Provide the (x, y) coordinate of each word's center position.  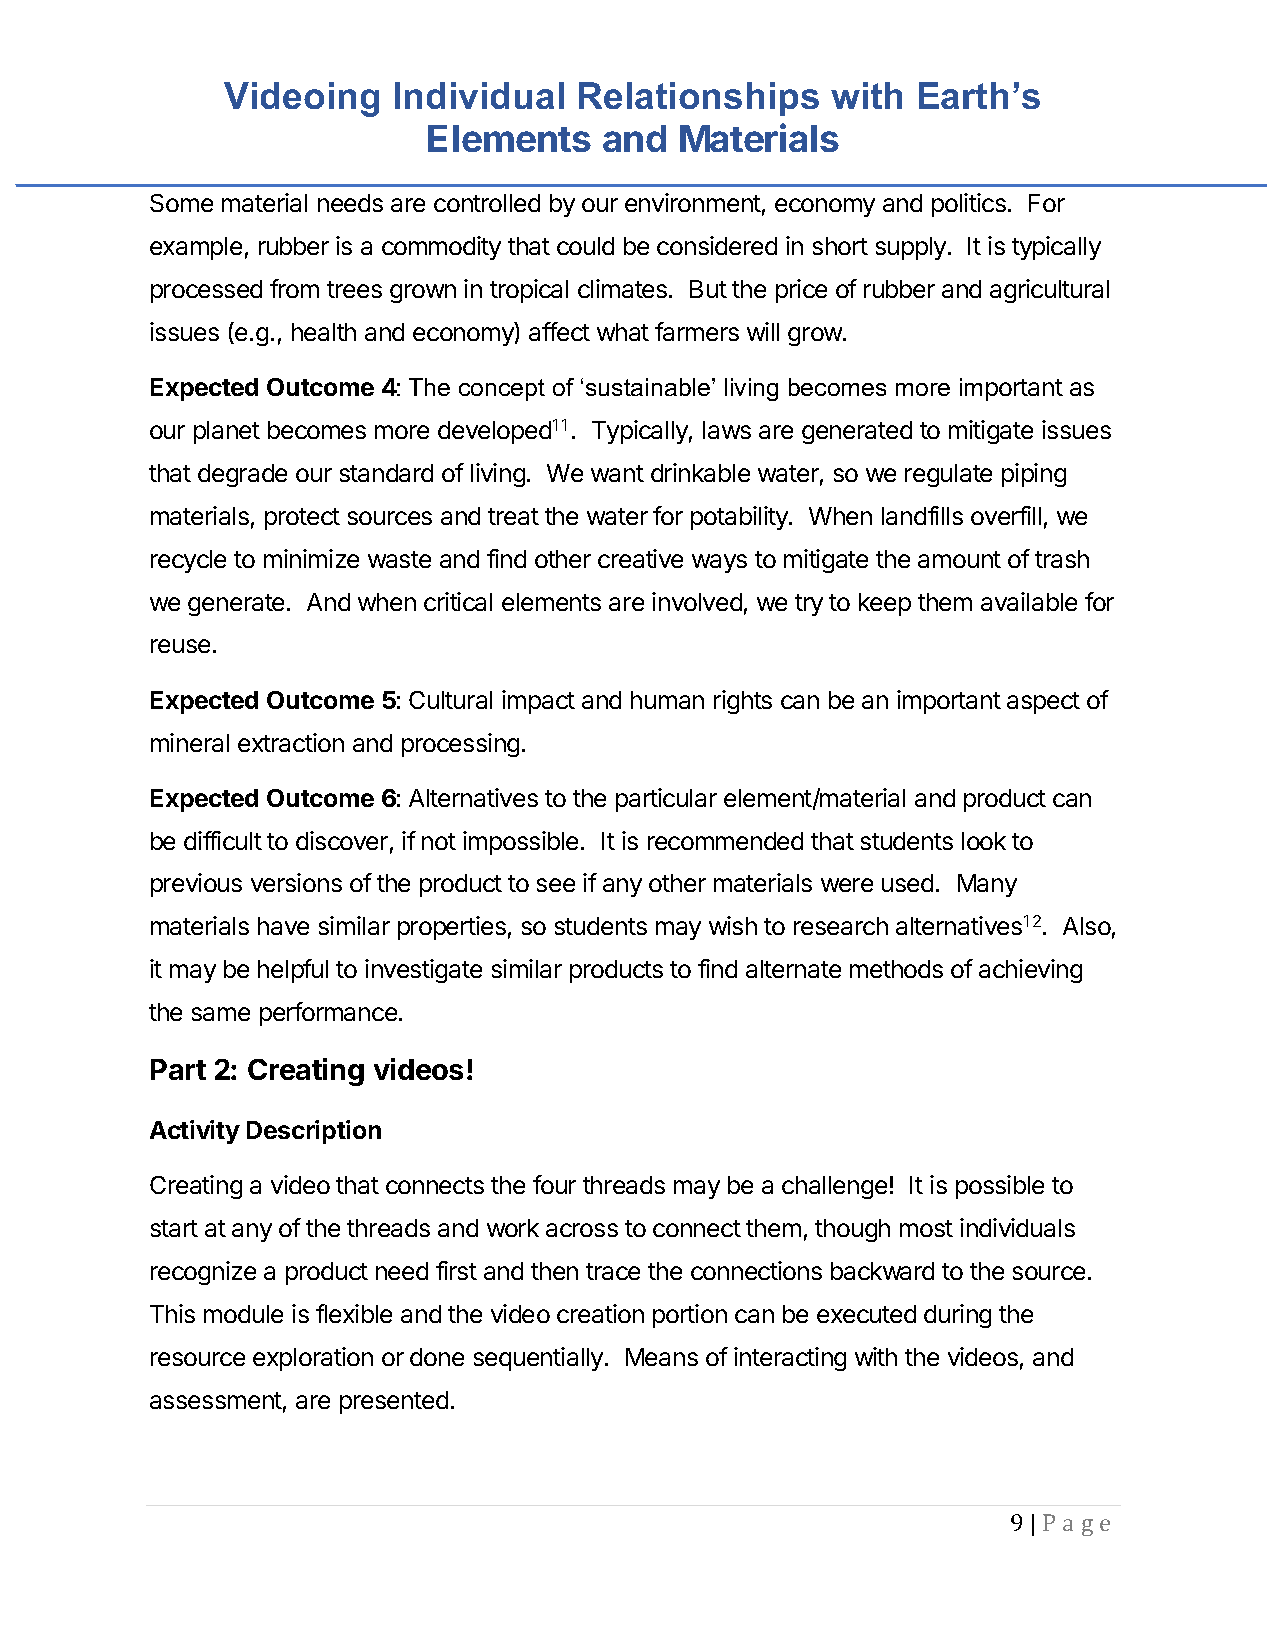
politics (969, 205)
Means (662, 1357)
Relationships (699, 99)
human (667, 700)
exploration (313, 1359)
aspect (1043, 703)
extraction (291, 742)
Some (181, 203)
